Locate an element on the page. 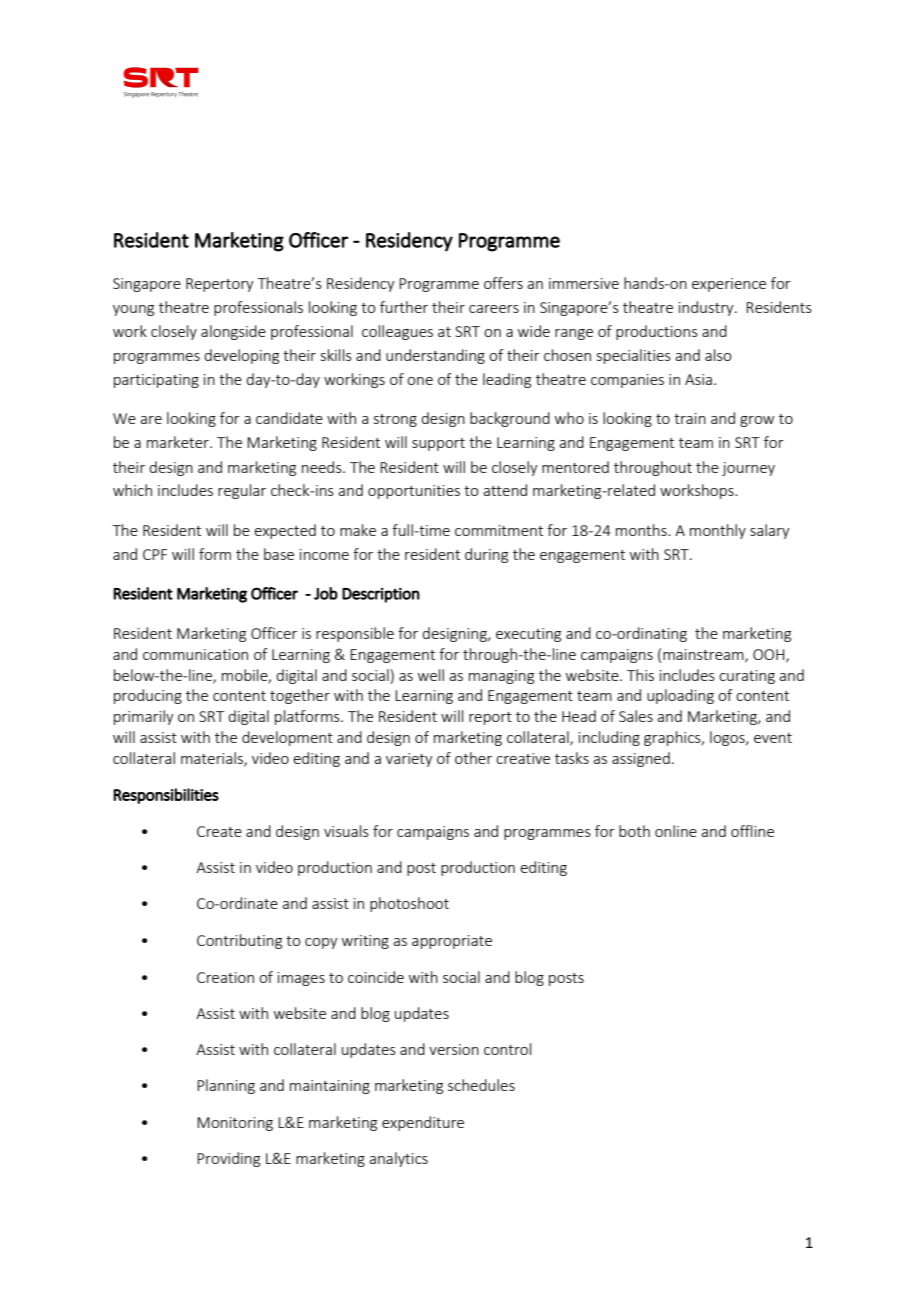  expenditure is located at coordinates (423, 1123).
